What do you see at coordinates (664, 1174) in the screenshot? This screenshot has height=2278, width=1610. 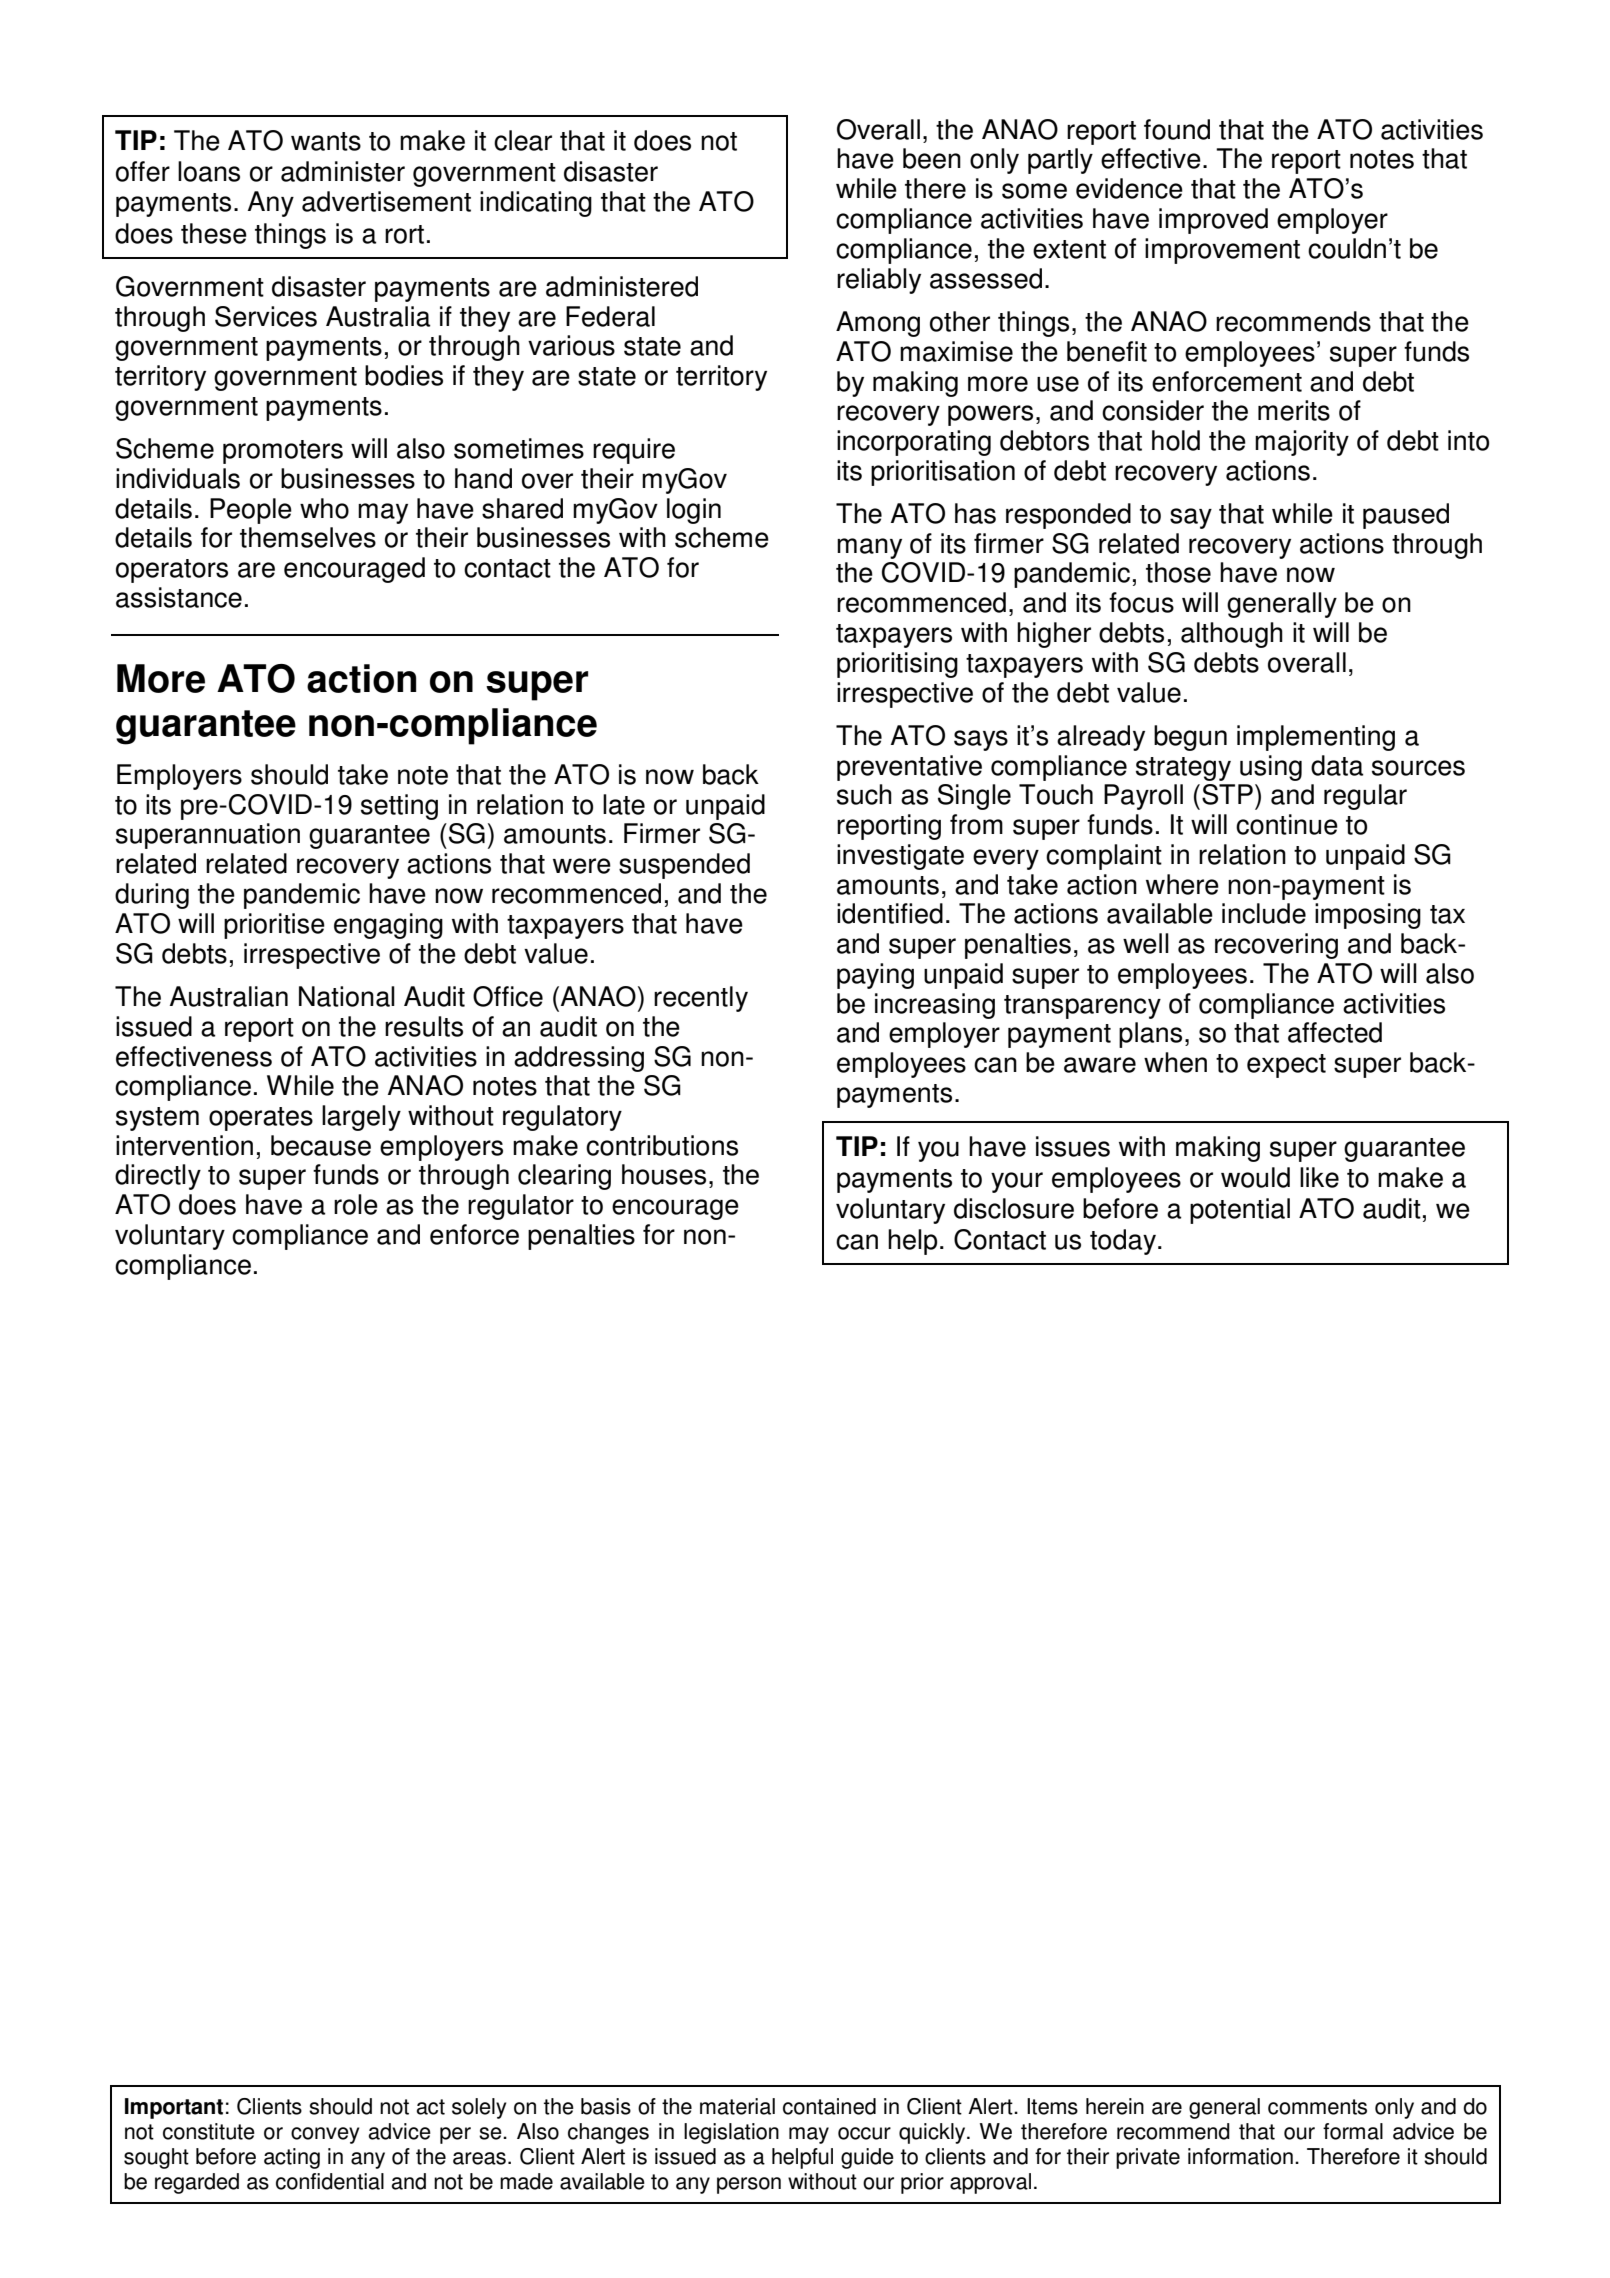 I see `houses` at bounding box center [664, 1174].
